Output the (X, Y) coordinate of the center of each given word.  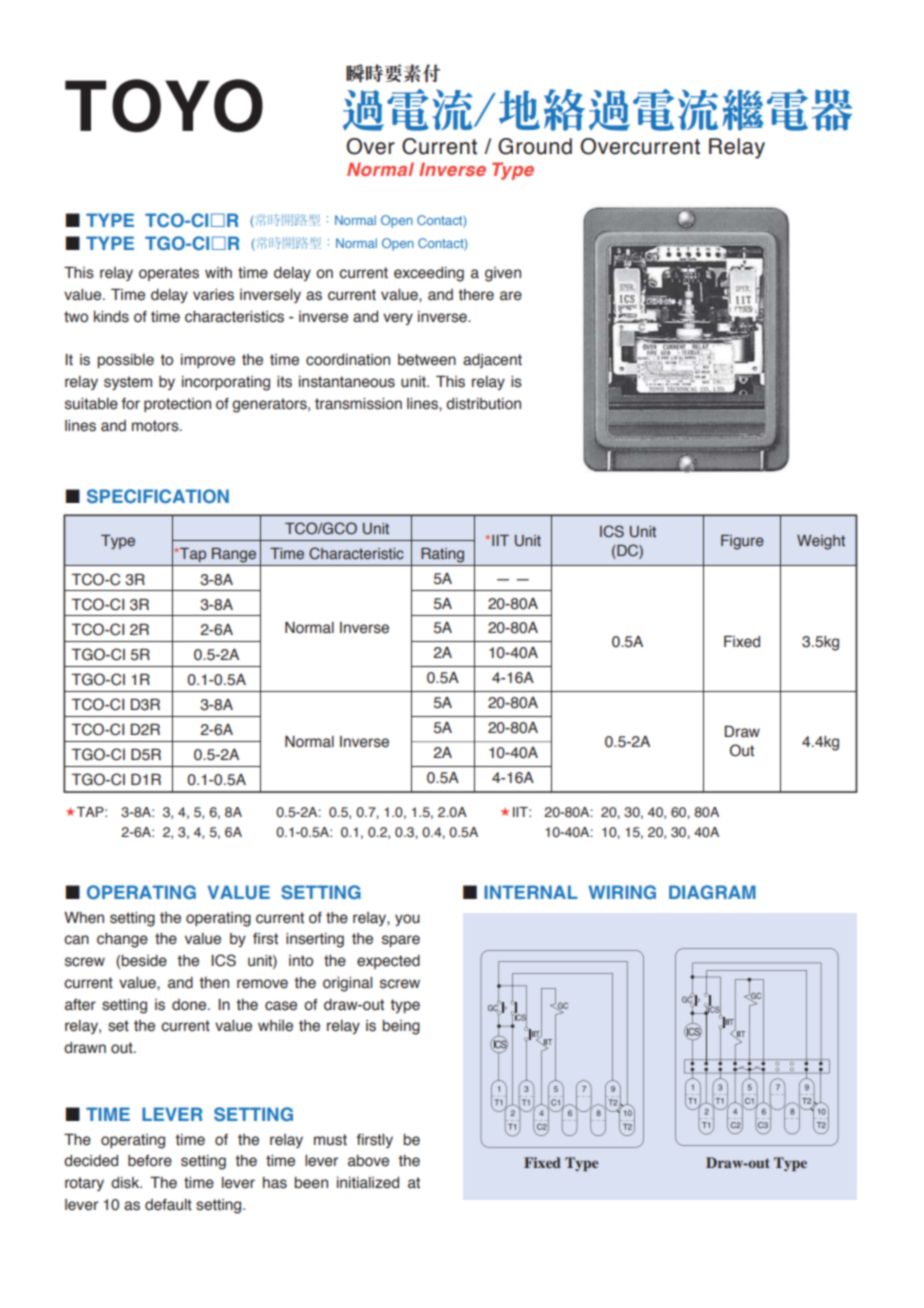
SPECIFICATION (158, 496)
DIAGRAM (712, 892)
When (84, 918)
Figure (742, 542)
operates (169, 274)
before (150, 1161)
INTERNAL (531, 892)
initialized (368, 1183)
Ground (535, 146)
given (503, 274)
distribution (483, 404)
